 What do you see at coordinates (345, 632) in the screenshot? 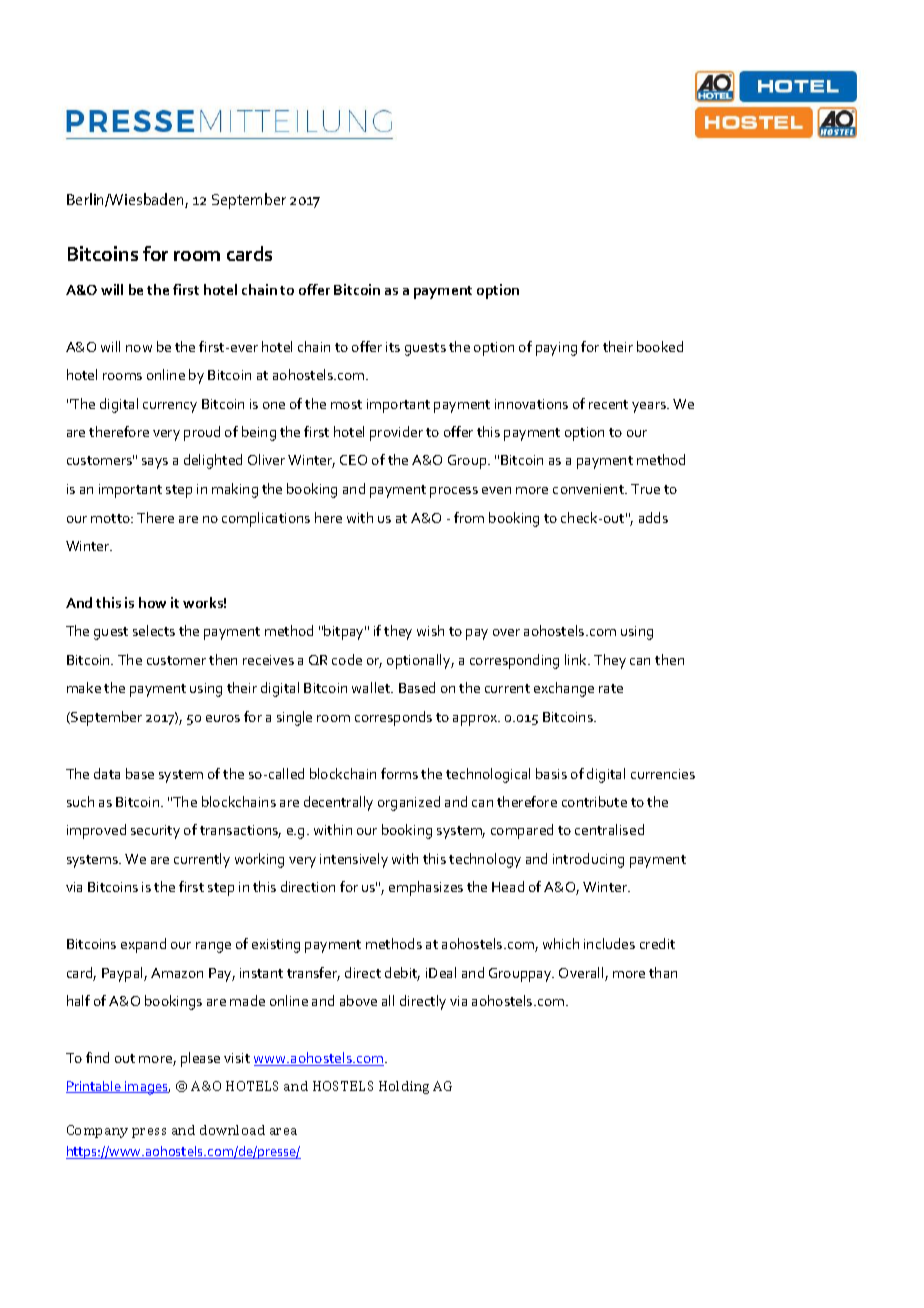
I see `bitpay` at bounding box center [345, 632].
